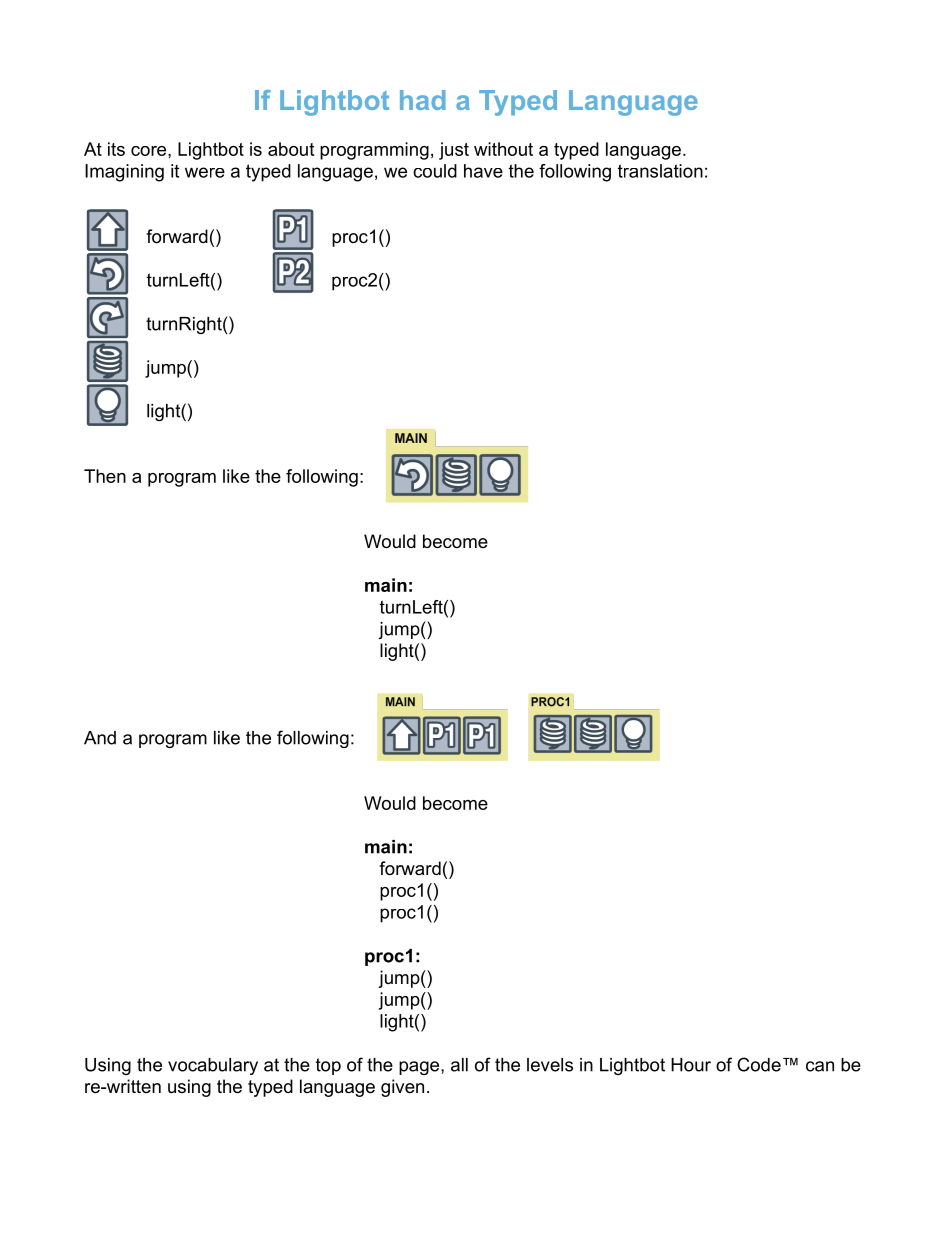 Image resolution: width=952 pixels, height=1233 pixels. What do you see at coordinates (105, 476) in the screenshot?
I see `Then` at bounding box center [105, 476].
